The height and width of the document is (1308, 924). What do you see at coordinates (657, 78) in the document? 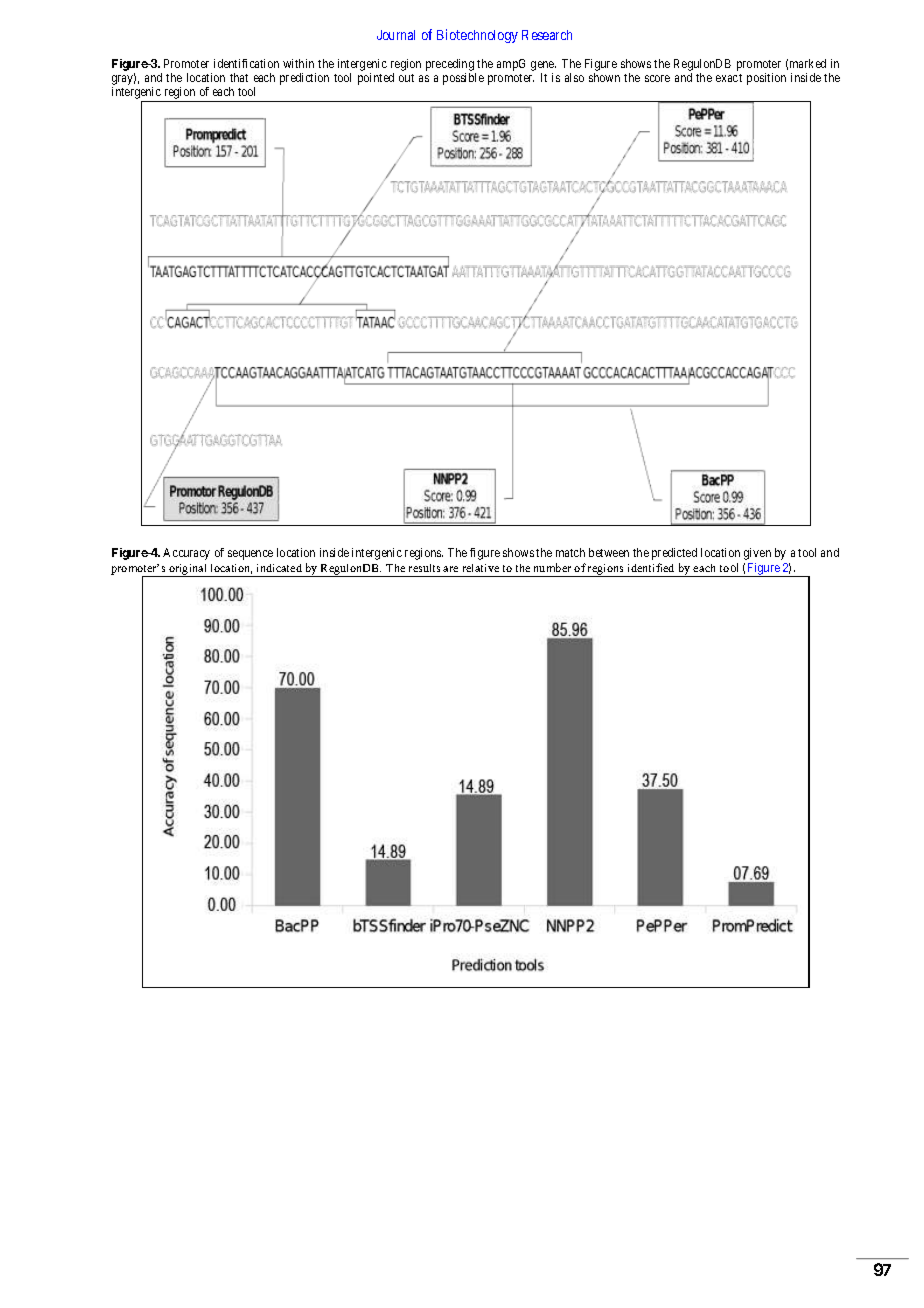
I see `score` at bounding box center [657, 78].
